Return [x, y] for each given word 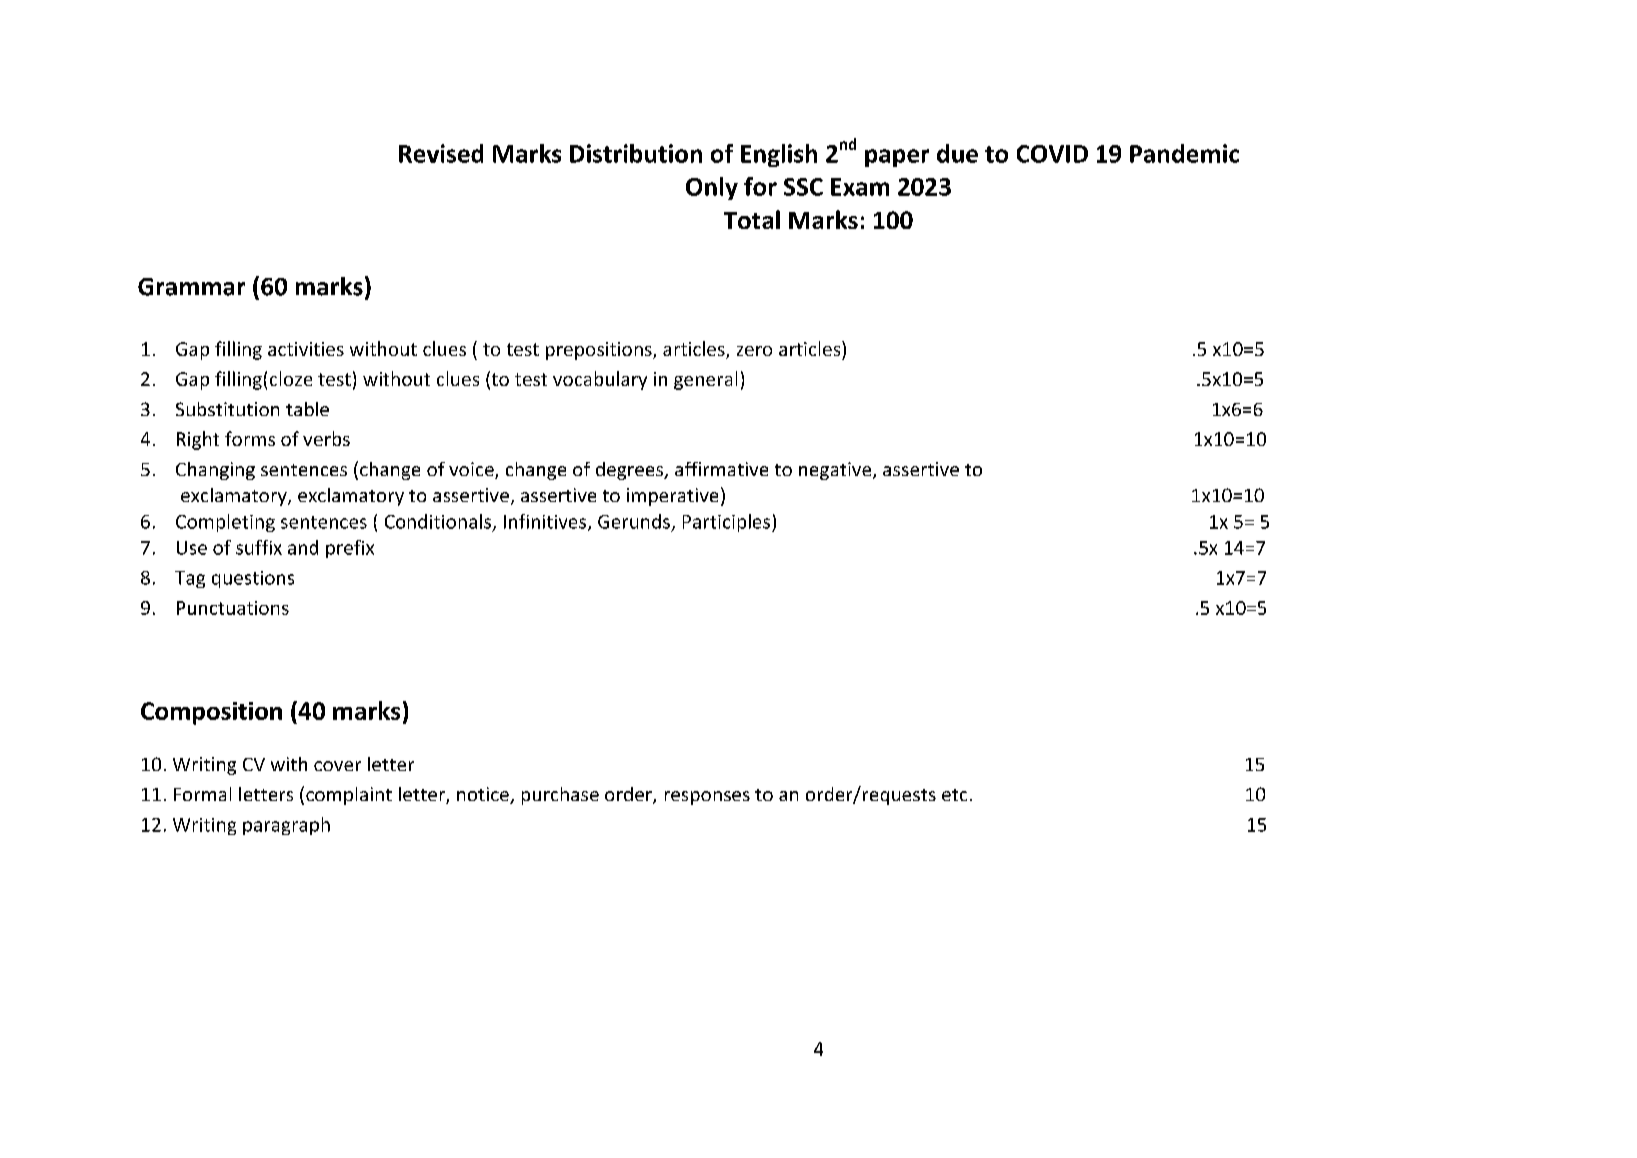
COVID [1052, 154]
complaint [349, 796]
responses [707, 798]
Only [712, 188]
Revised [441, 153]
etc [954, 795]
